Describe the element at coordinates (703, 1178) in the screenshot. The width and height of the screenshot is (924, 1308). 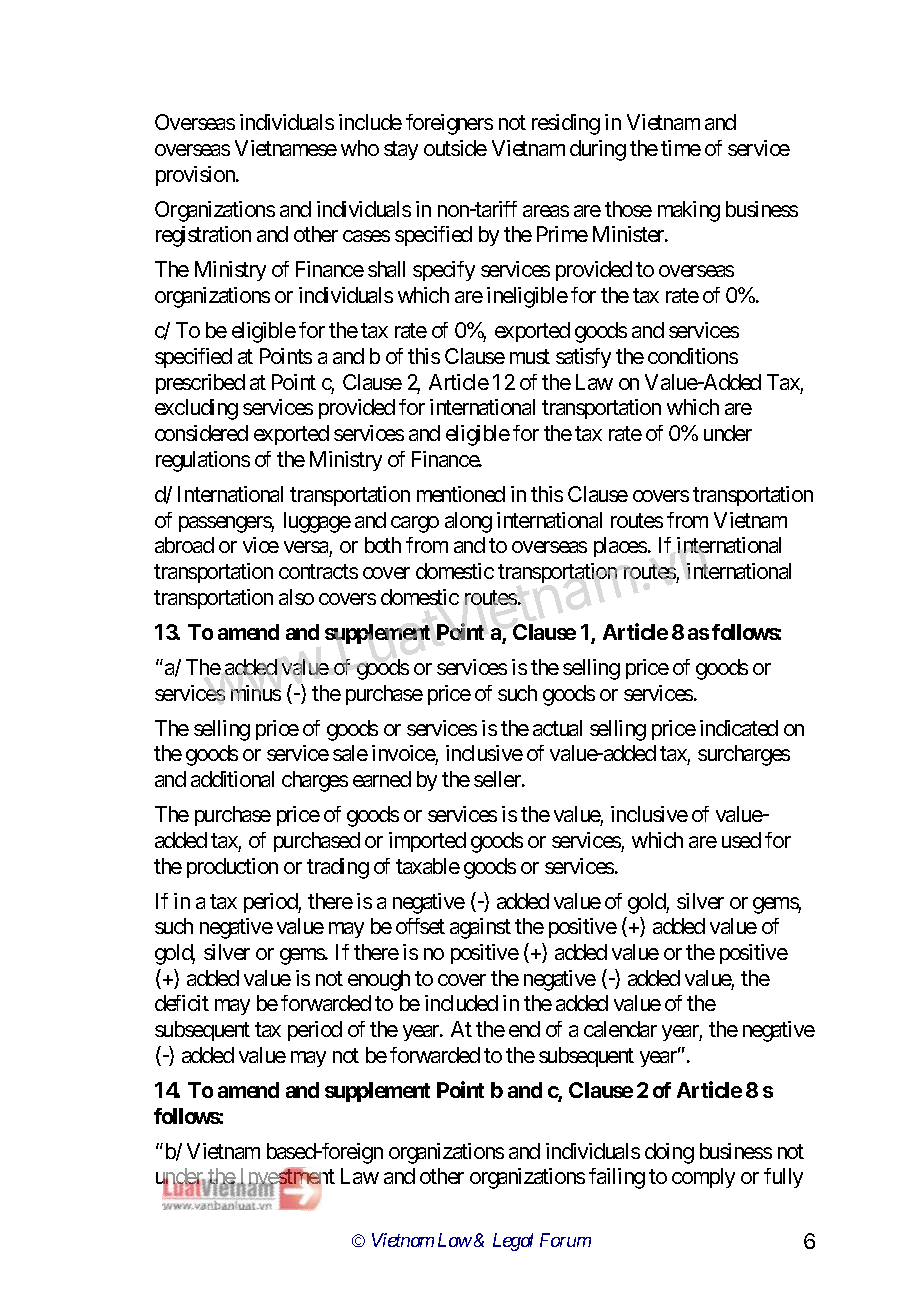
I see `comply` at that location.
